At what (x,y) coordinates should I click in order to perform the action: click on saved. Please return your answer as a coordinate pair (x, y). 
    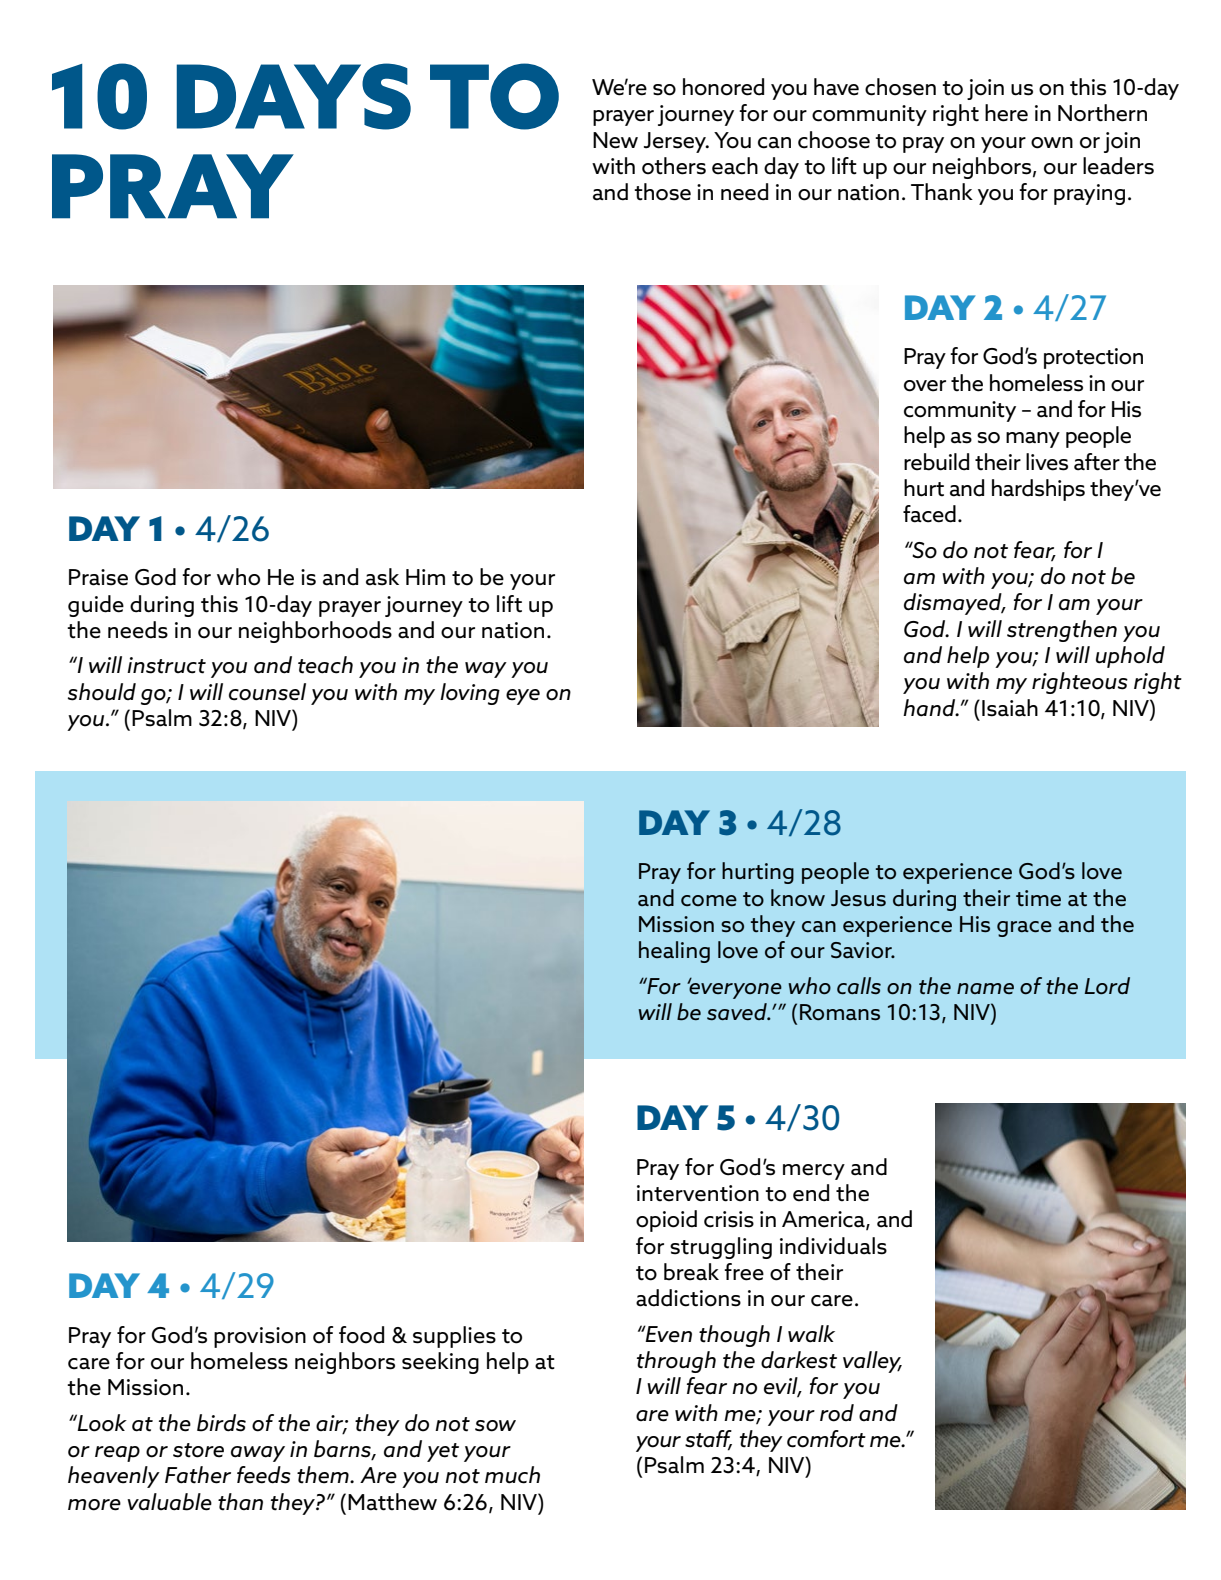
    Looking at the image, I should click on (738, 1012).
